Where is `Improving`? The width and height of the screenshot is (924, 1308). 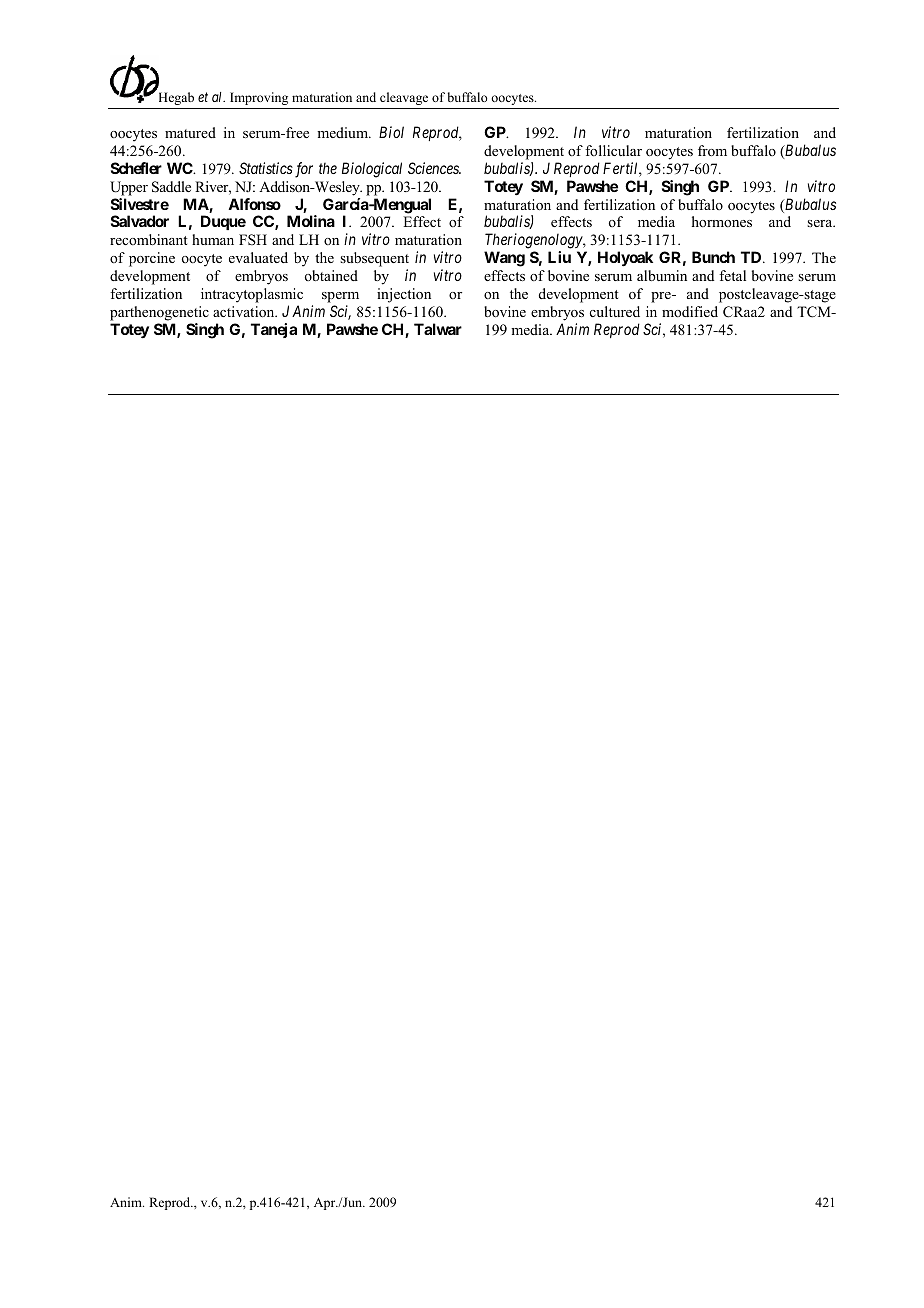 Improving is located at coordinates (259, 98).
